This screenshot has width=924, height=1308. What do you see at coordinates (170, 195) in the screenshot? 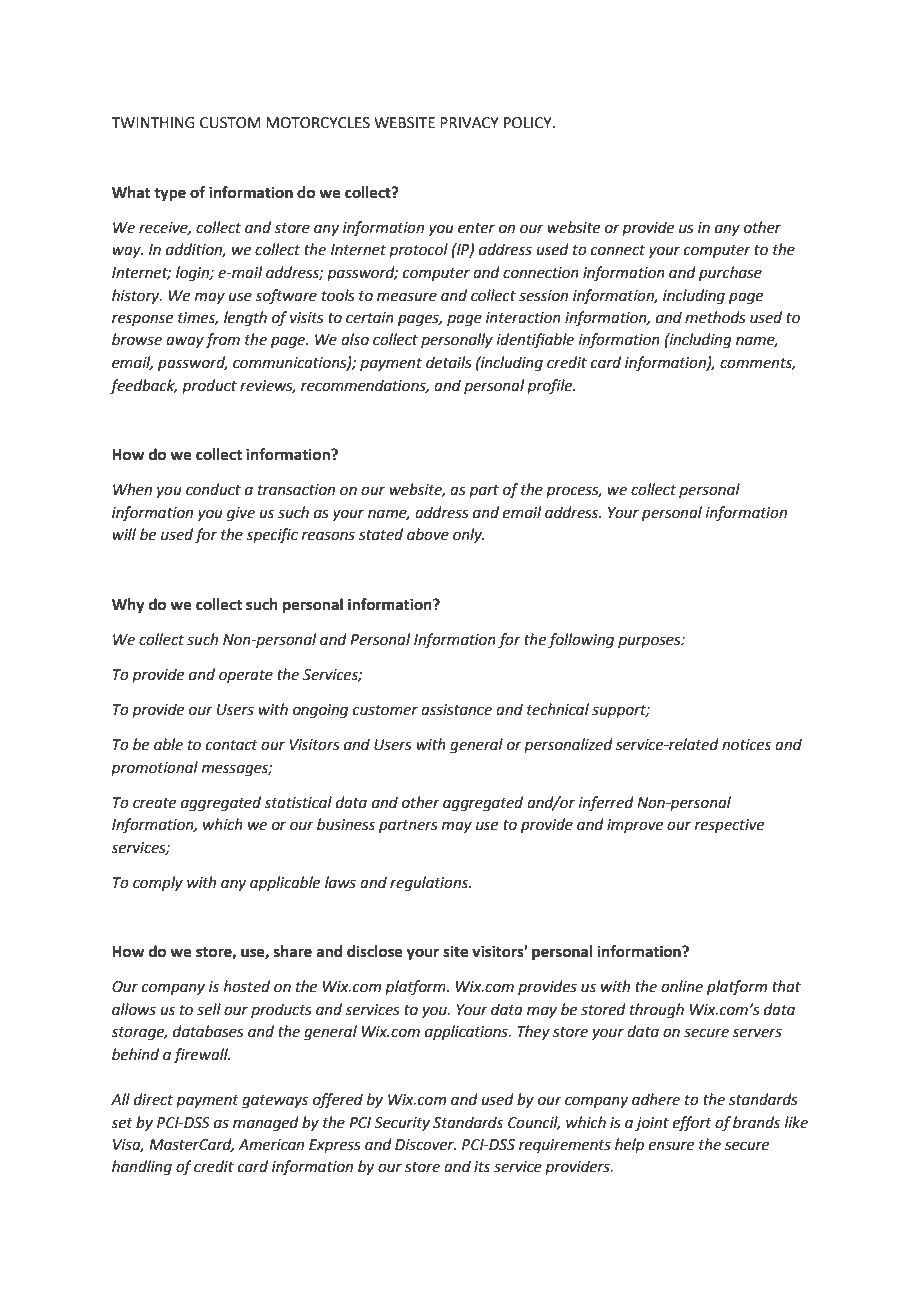
I see `type` at bounding box center [170, 195].
